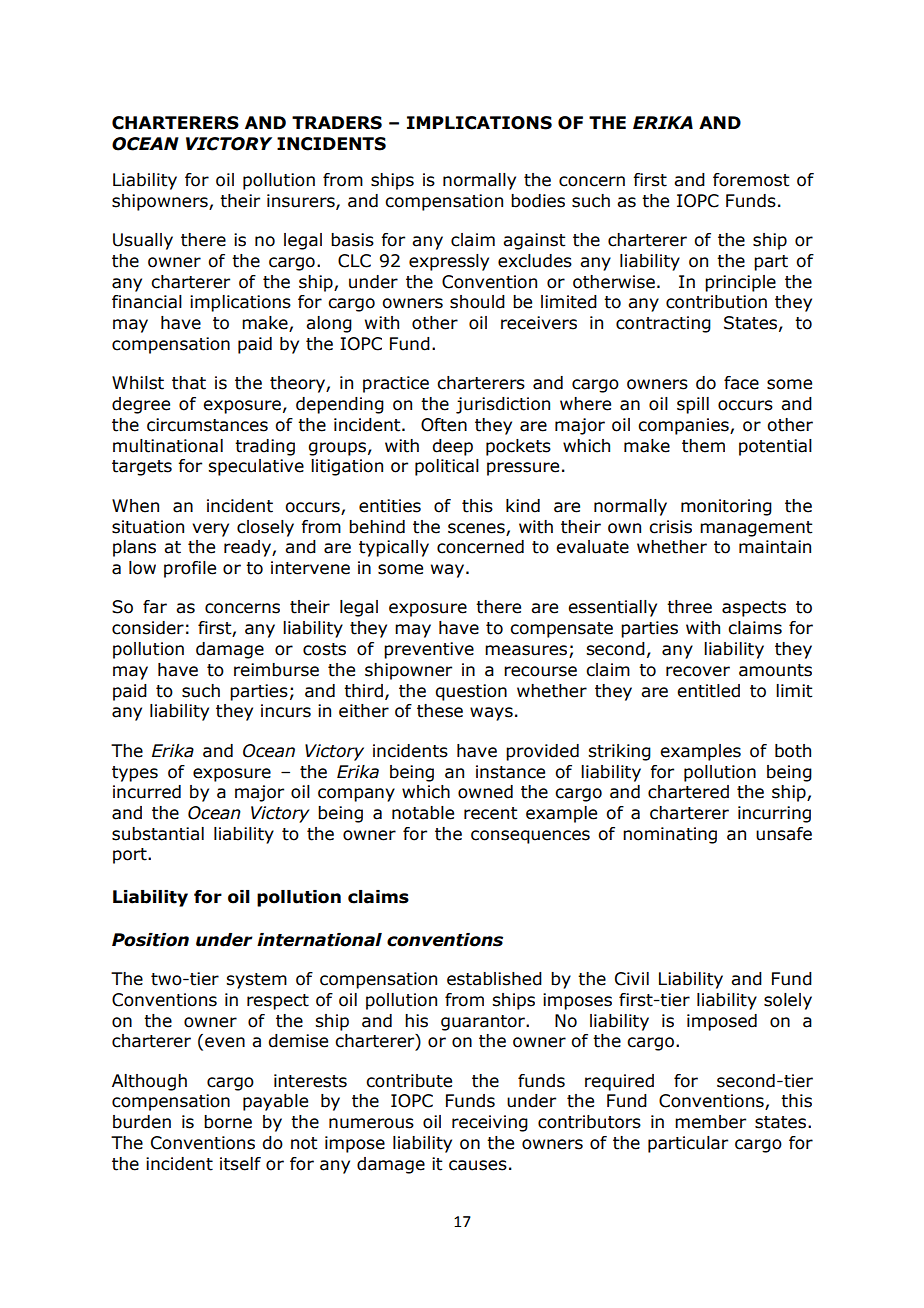  I want to click on bodies, so click(538, 201).
